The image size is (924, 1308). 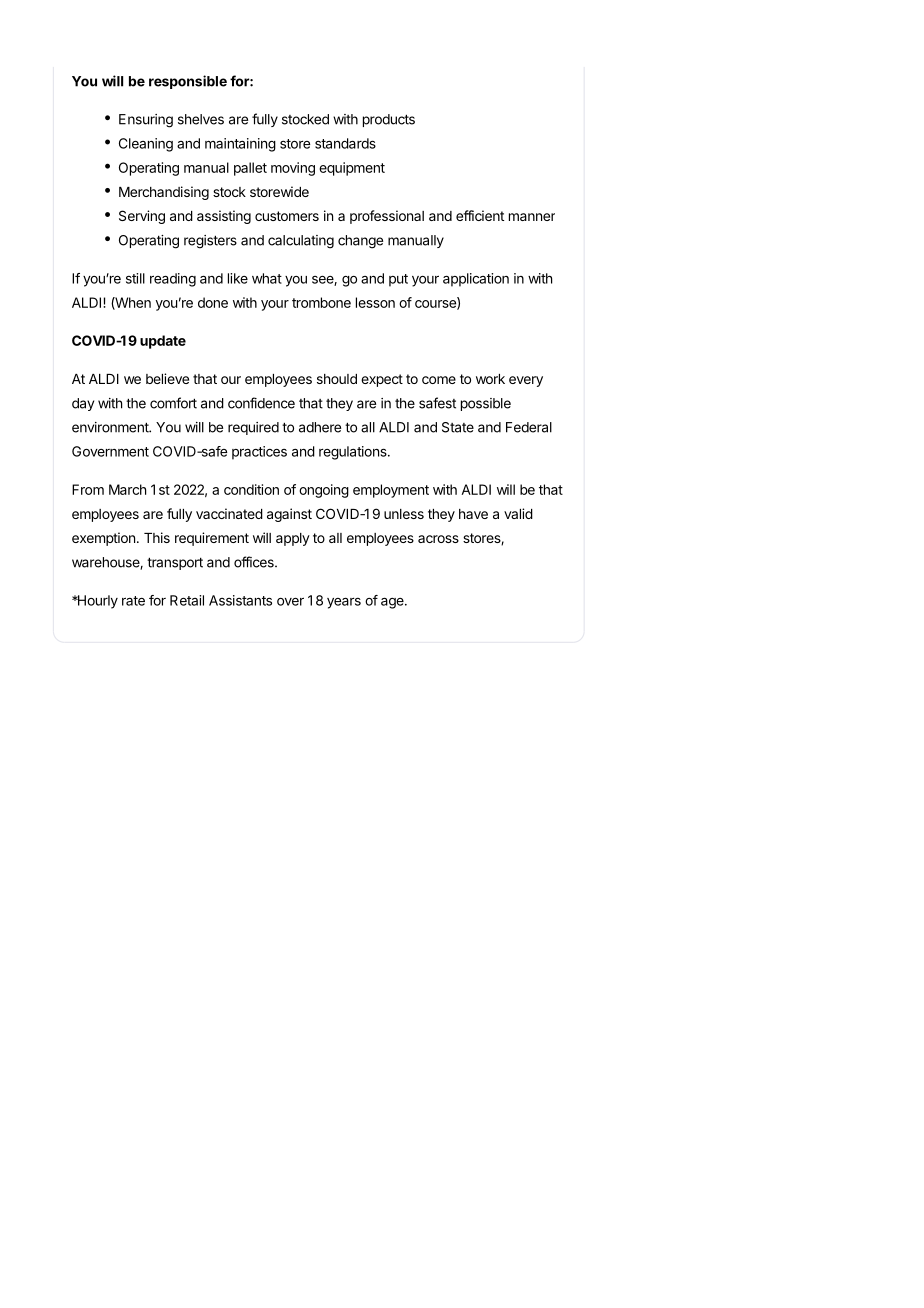 I want to click on age, so click(x=393, y=603).
